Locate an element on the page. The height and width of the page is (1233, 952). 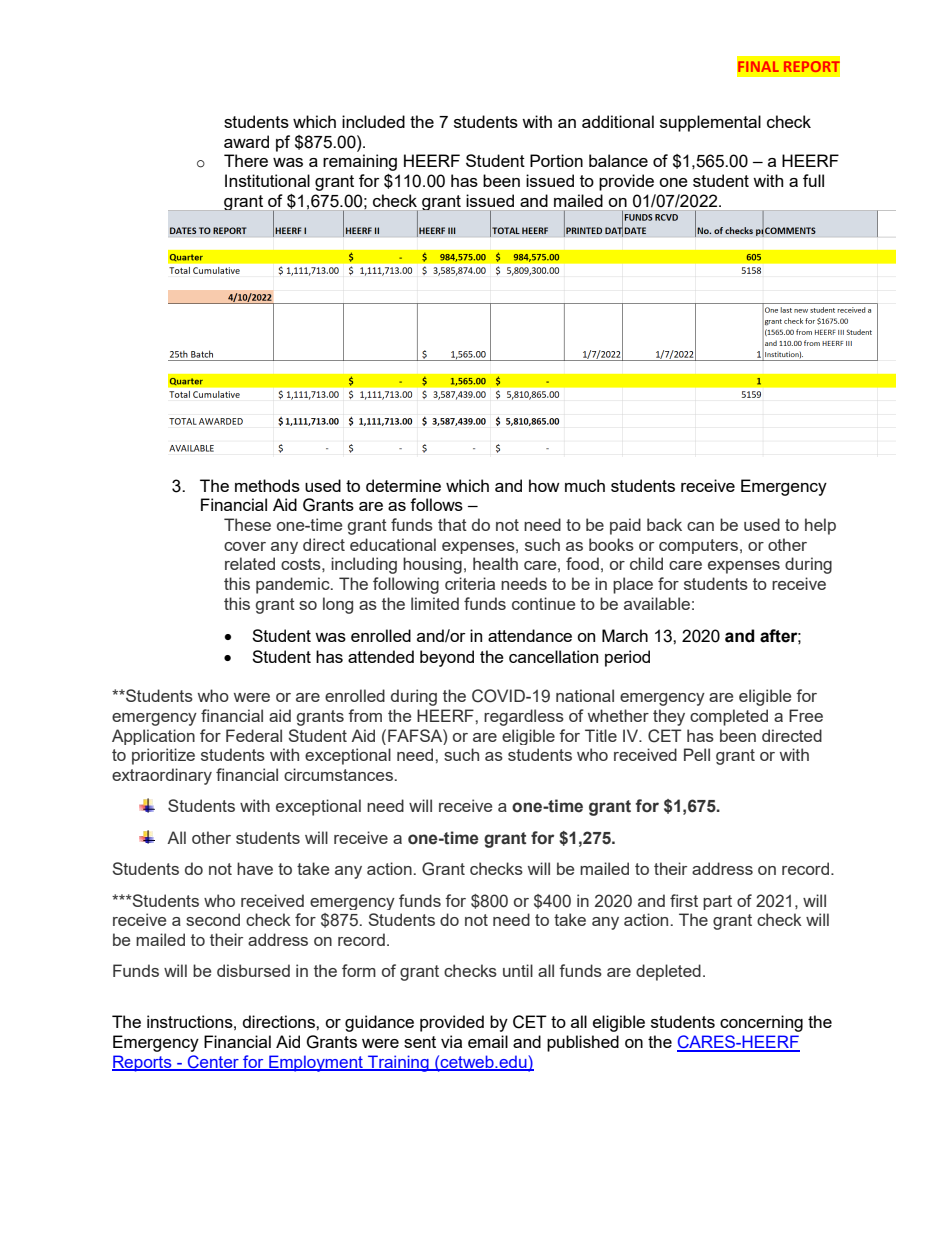
criteria is located at coordinates (470, 583).
